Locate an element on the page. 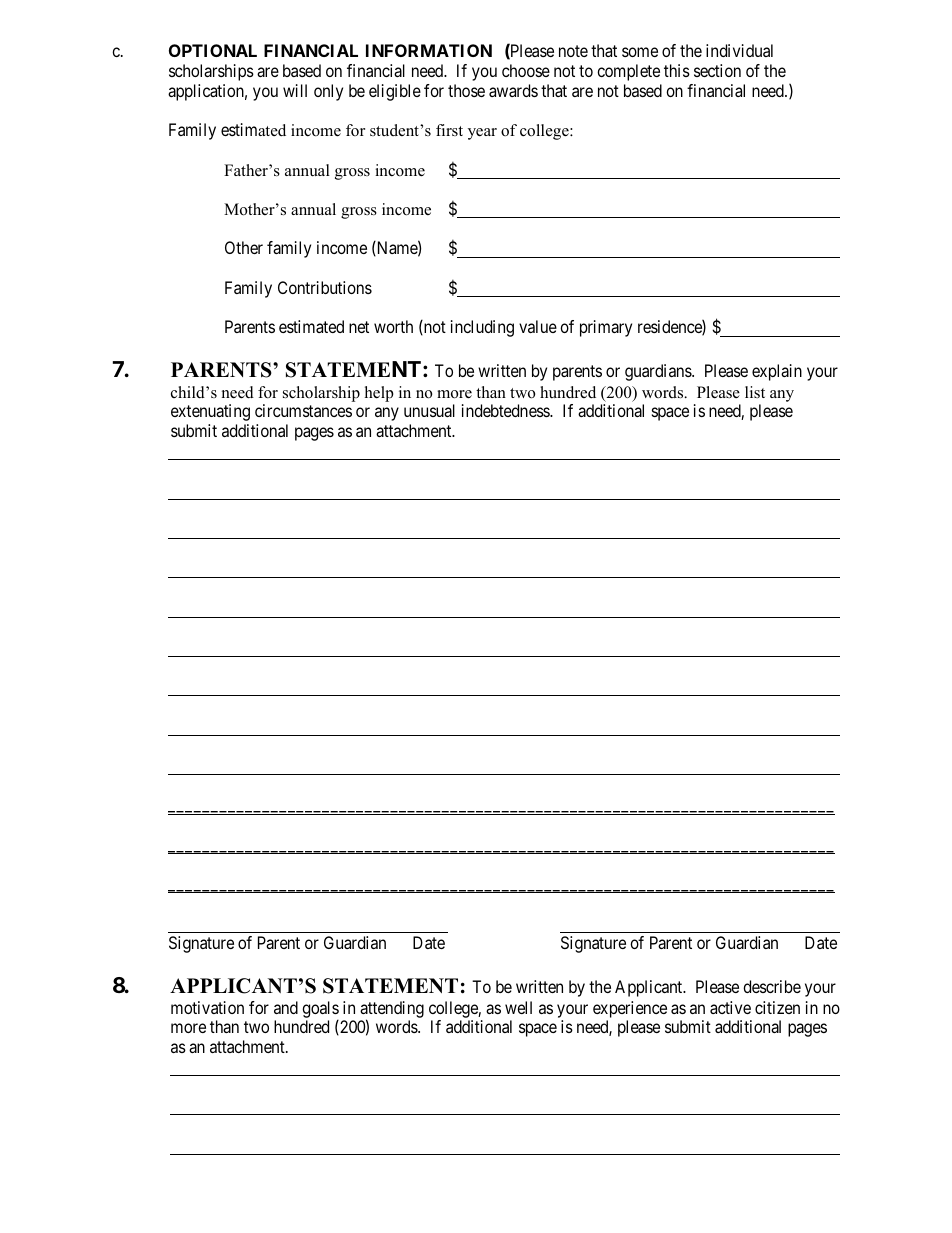 The image size is (952, 1233). awards is located at coordinates (513, 90).
